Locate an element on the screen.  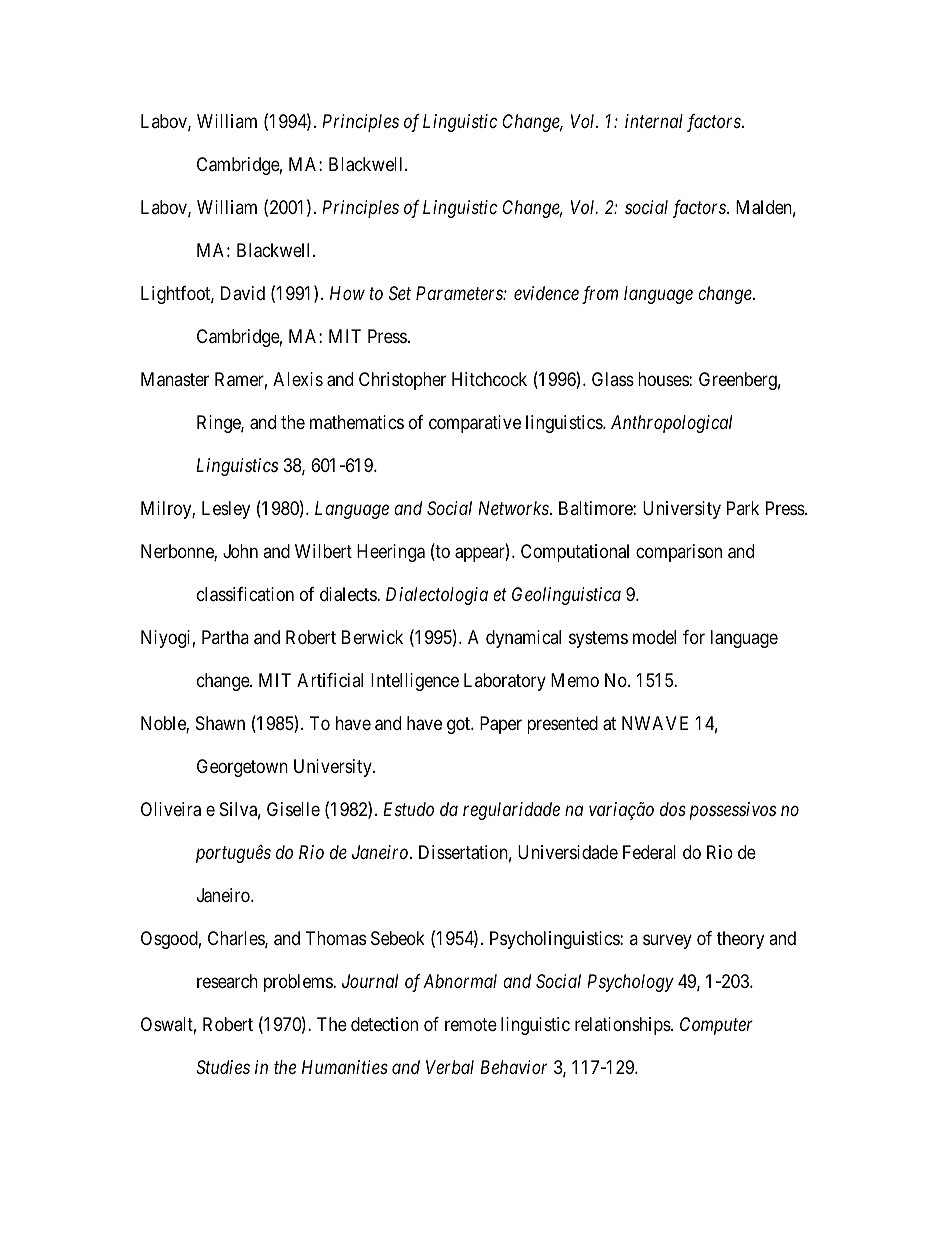
Set is located at coordinates (400, 293).
